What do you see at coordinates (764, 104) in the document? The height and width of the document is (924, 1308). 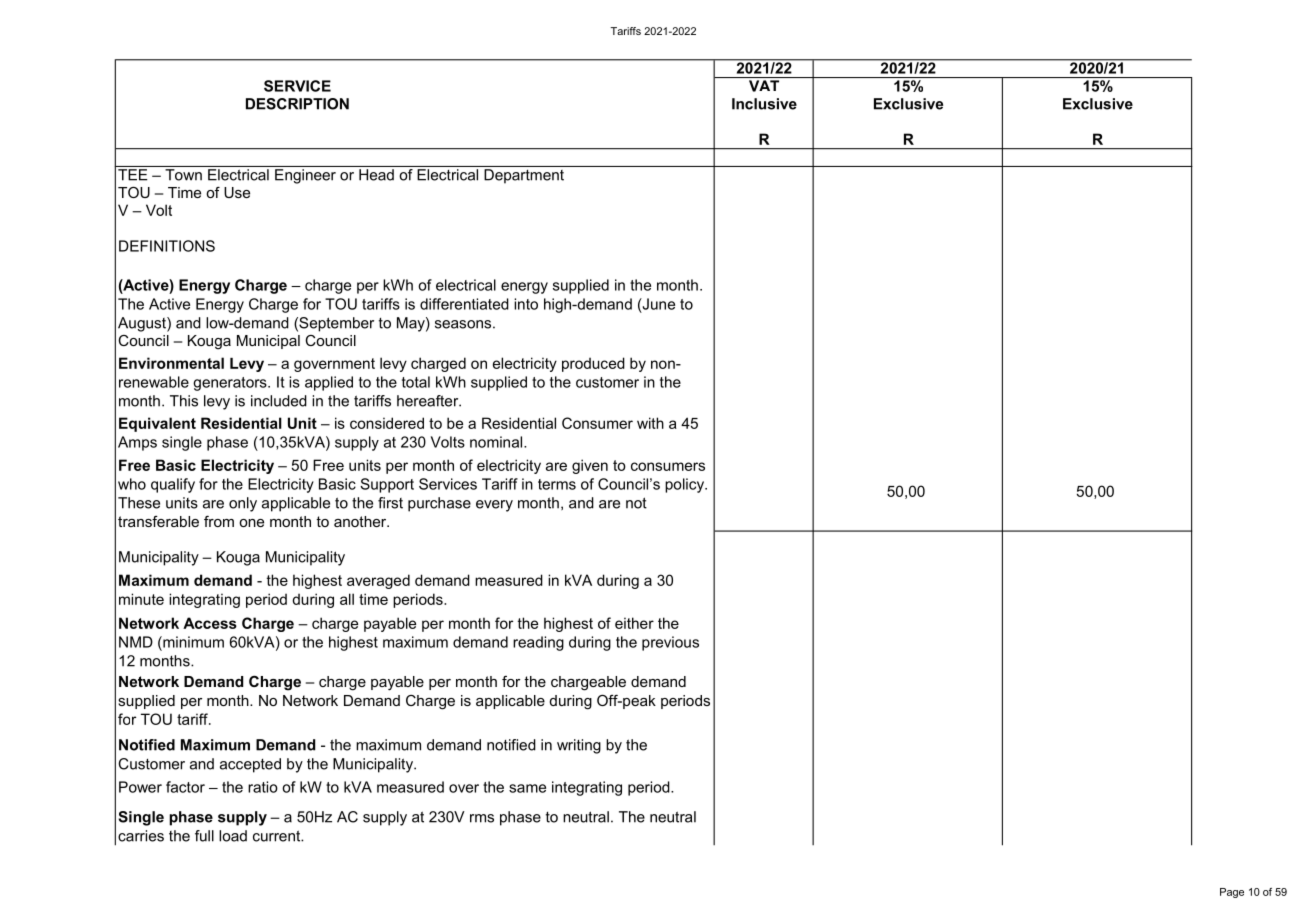 I see `Inclusive` at bounding box center [764, 104].
